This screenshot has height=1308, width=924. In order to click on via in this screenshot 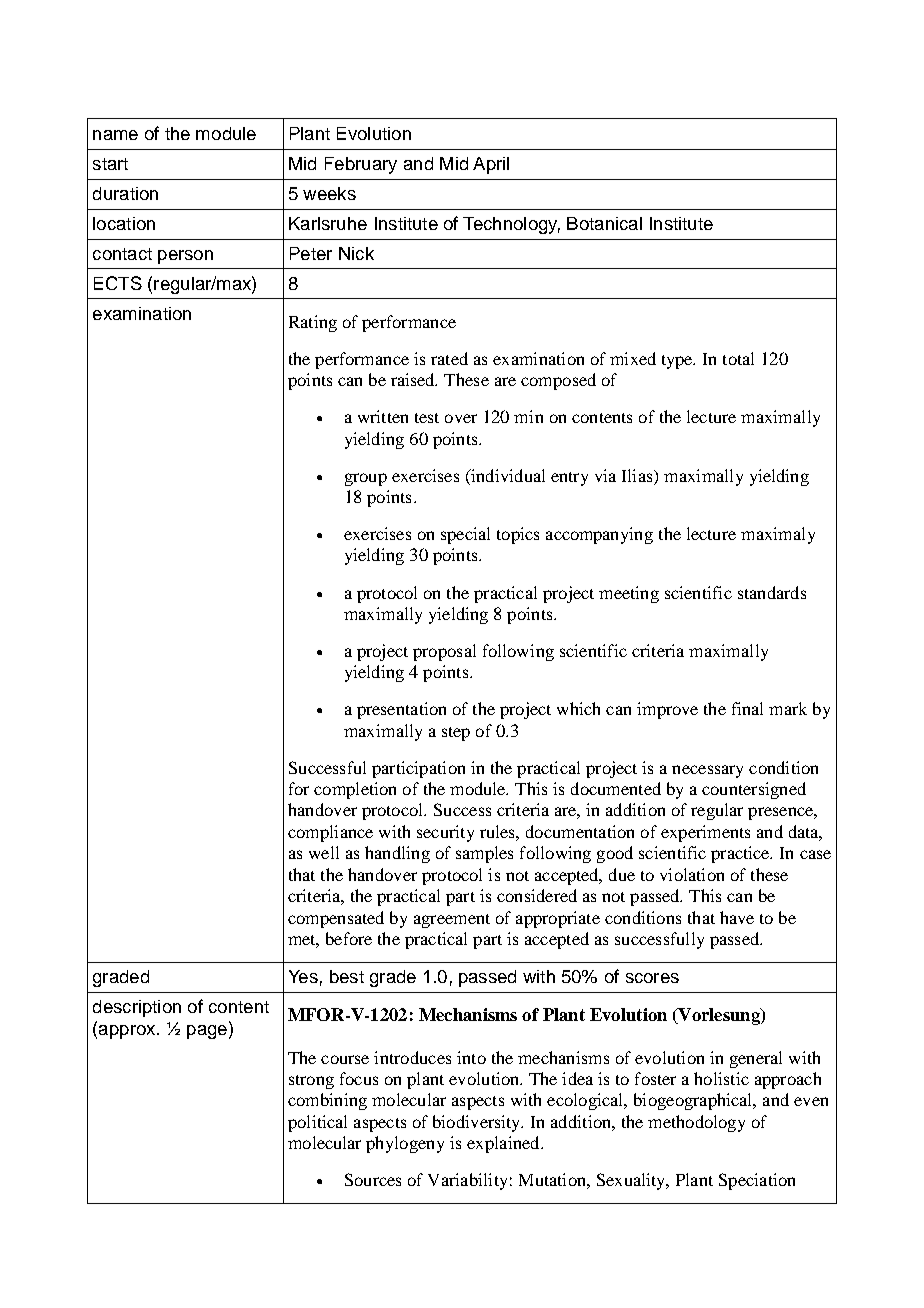, I will do `click(605, 475)`.
